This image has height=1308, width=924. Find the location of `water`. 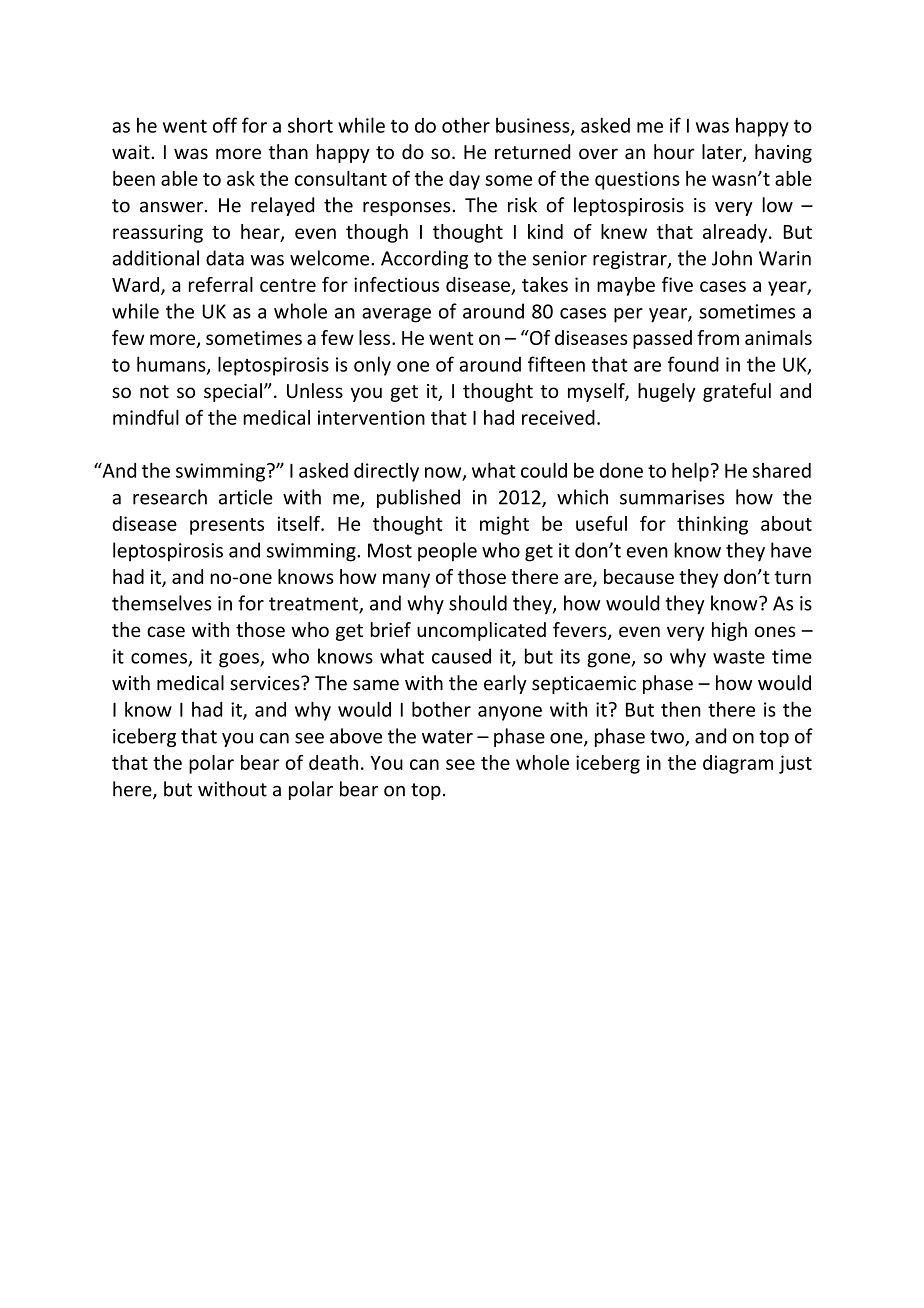

water is located at coordinates (447, 737).
